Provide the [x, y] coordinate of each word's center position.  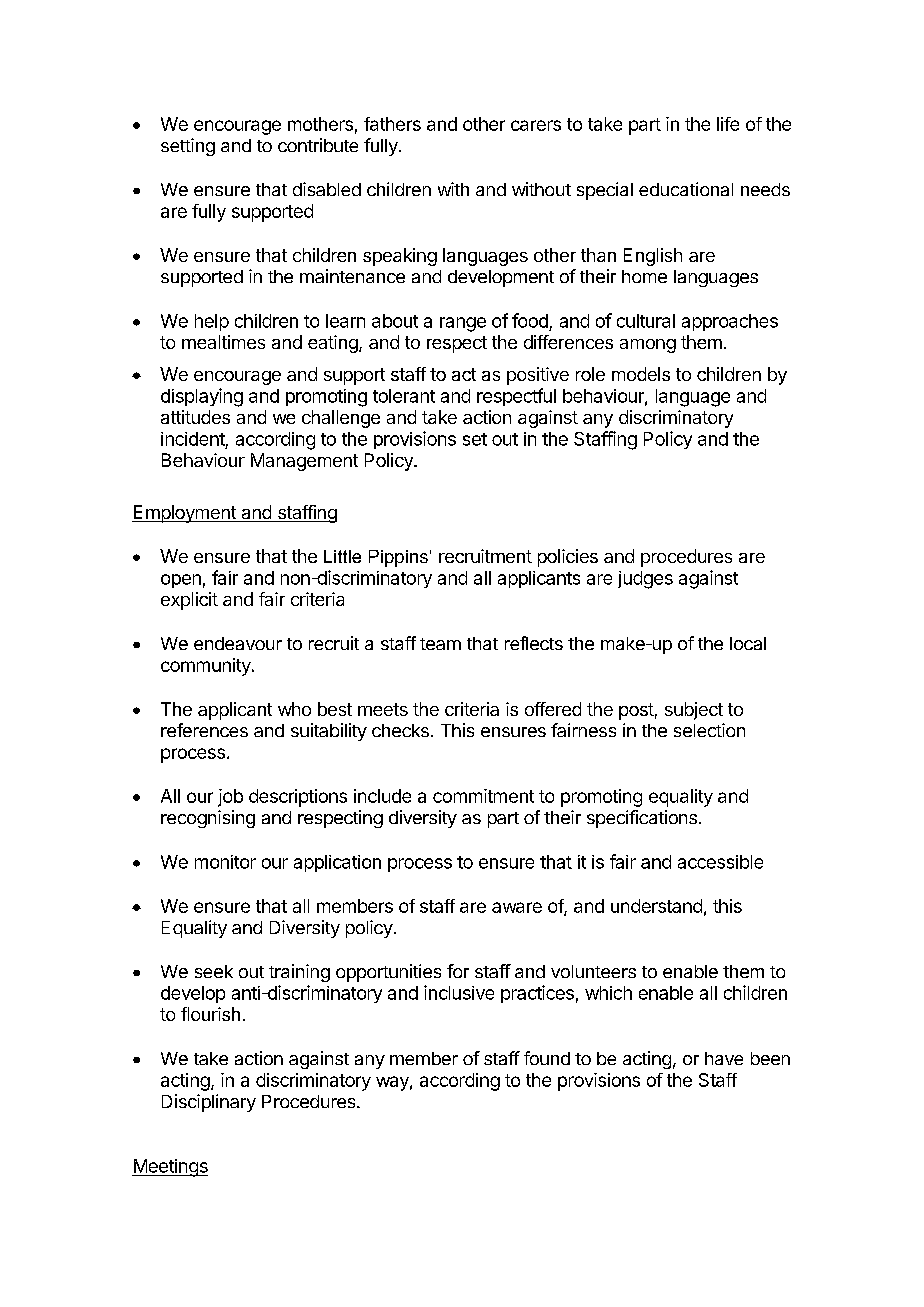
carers [536, 125]
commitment [483, 796]
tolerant [404, 396]
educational [686, 189]
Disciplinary [209, 1103]
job [230, 798]
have [724, 1058]
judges [645, 580]
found [547, 1058]
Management [304, 462]
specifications [642, 819]
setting [188, 147]
